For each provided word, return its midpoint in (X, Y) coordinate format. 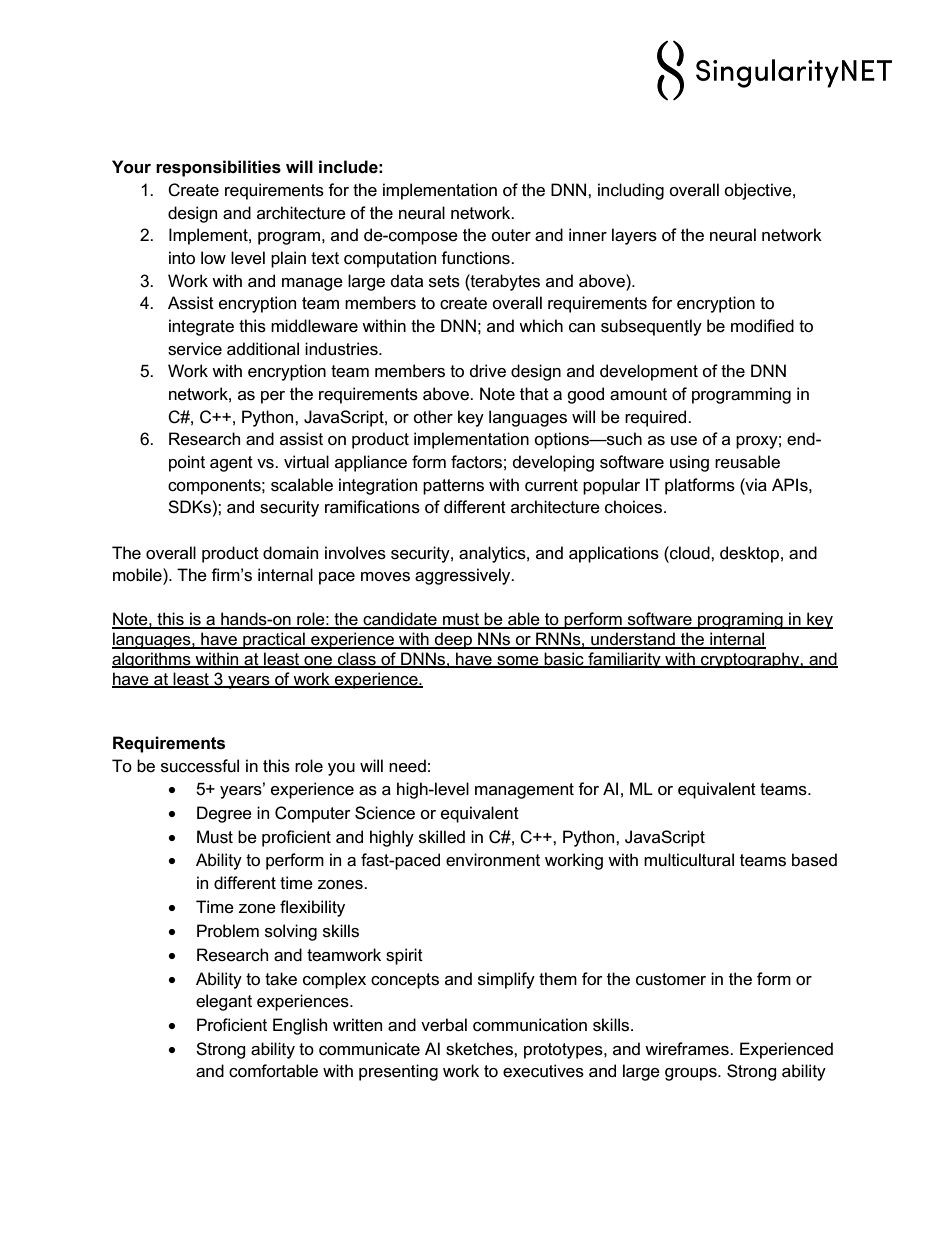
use (684, 441)
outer (511, 235)
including (631, 191)
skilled (442, 837)
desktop (749, 554)
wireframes (688, 1049)
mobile (138, 575)
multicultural (689, 860)
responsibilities (218, 168)
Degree (224, 814)
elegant (224, 1002)
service (195, 349)
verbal (444, 1025)
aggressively (464, 576)
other (433, 416)
